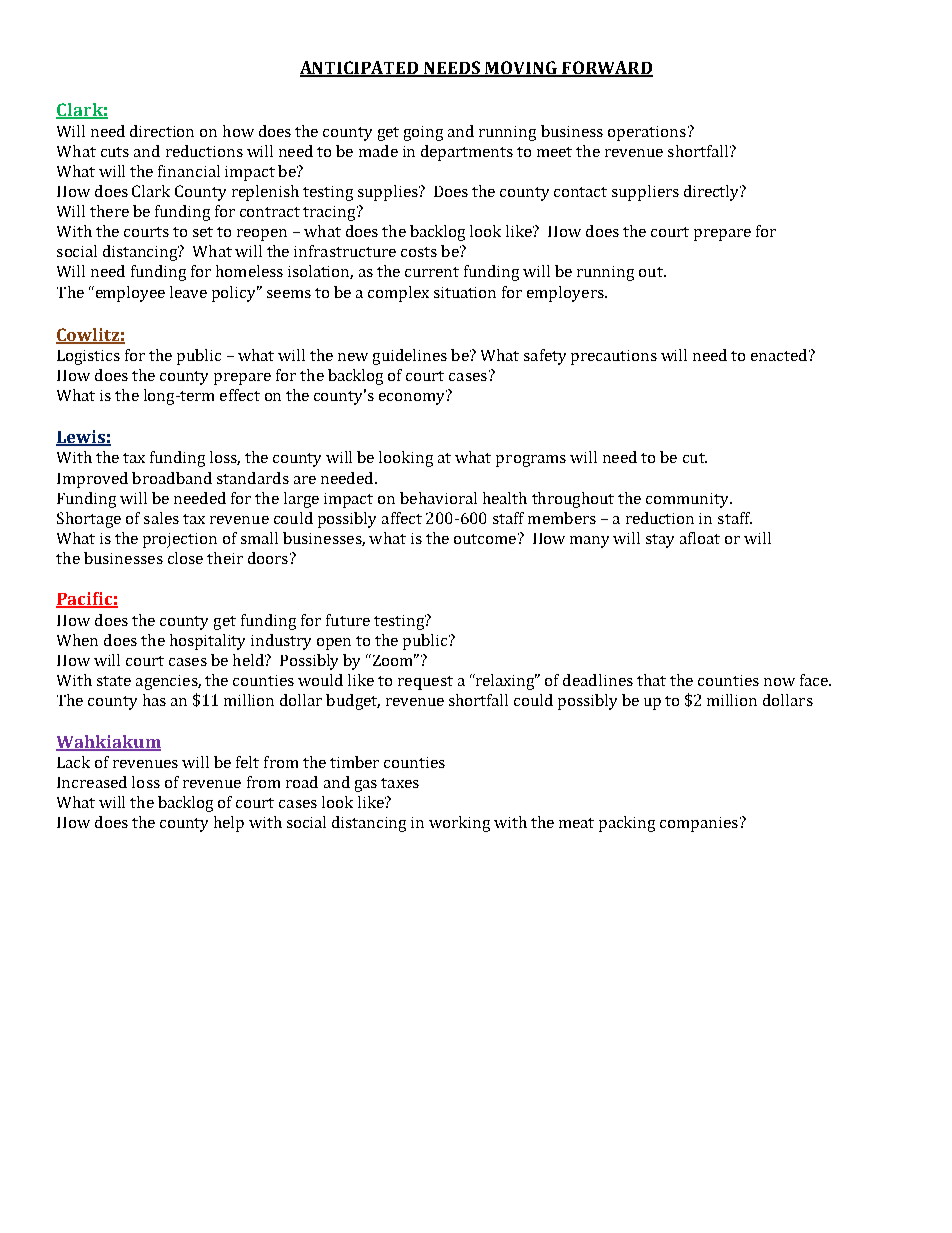  What do you see at coordinates (423, 133) in the screenshot?
I see `going` at bounding box center [423, 133].
